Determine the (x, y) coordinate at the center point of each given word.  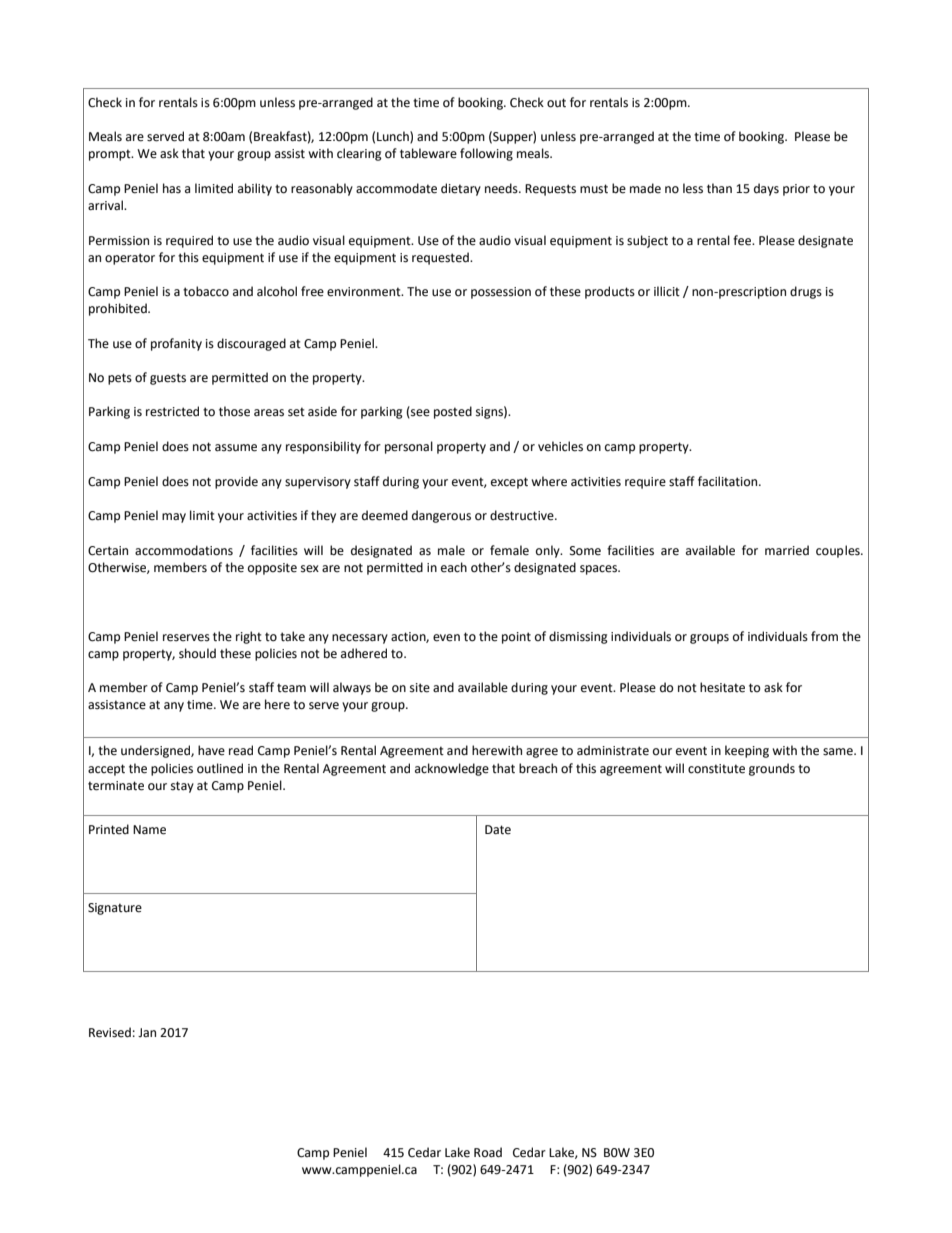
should (197, 653)
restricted (172, 411)
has (172, 188)
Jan (147, 1032)
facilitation (729, 481)
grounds (772, 769)
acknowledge (452, 769)
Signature (115, 909)
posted (453, 412)
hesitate (722, 687)
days (766, 189)
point (516, 638)
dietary (461, 189)
